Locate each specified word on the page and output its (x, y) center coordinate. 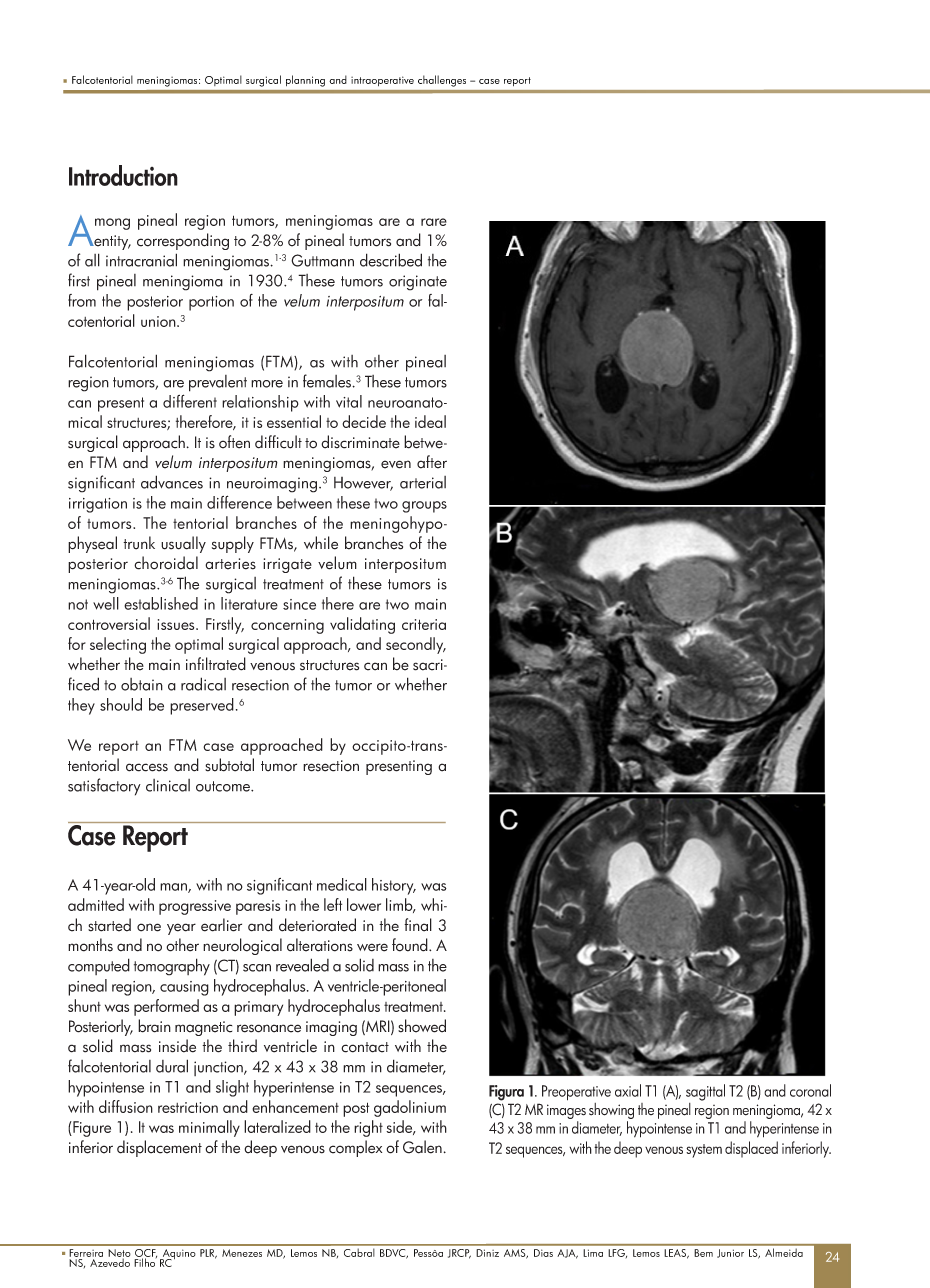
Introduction (123, 175)
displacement (159, 1148)
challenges (442, 81)
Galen (422, 1147)
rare (434, 222)
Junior (730, 1253)
